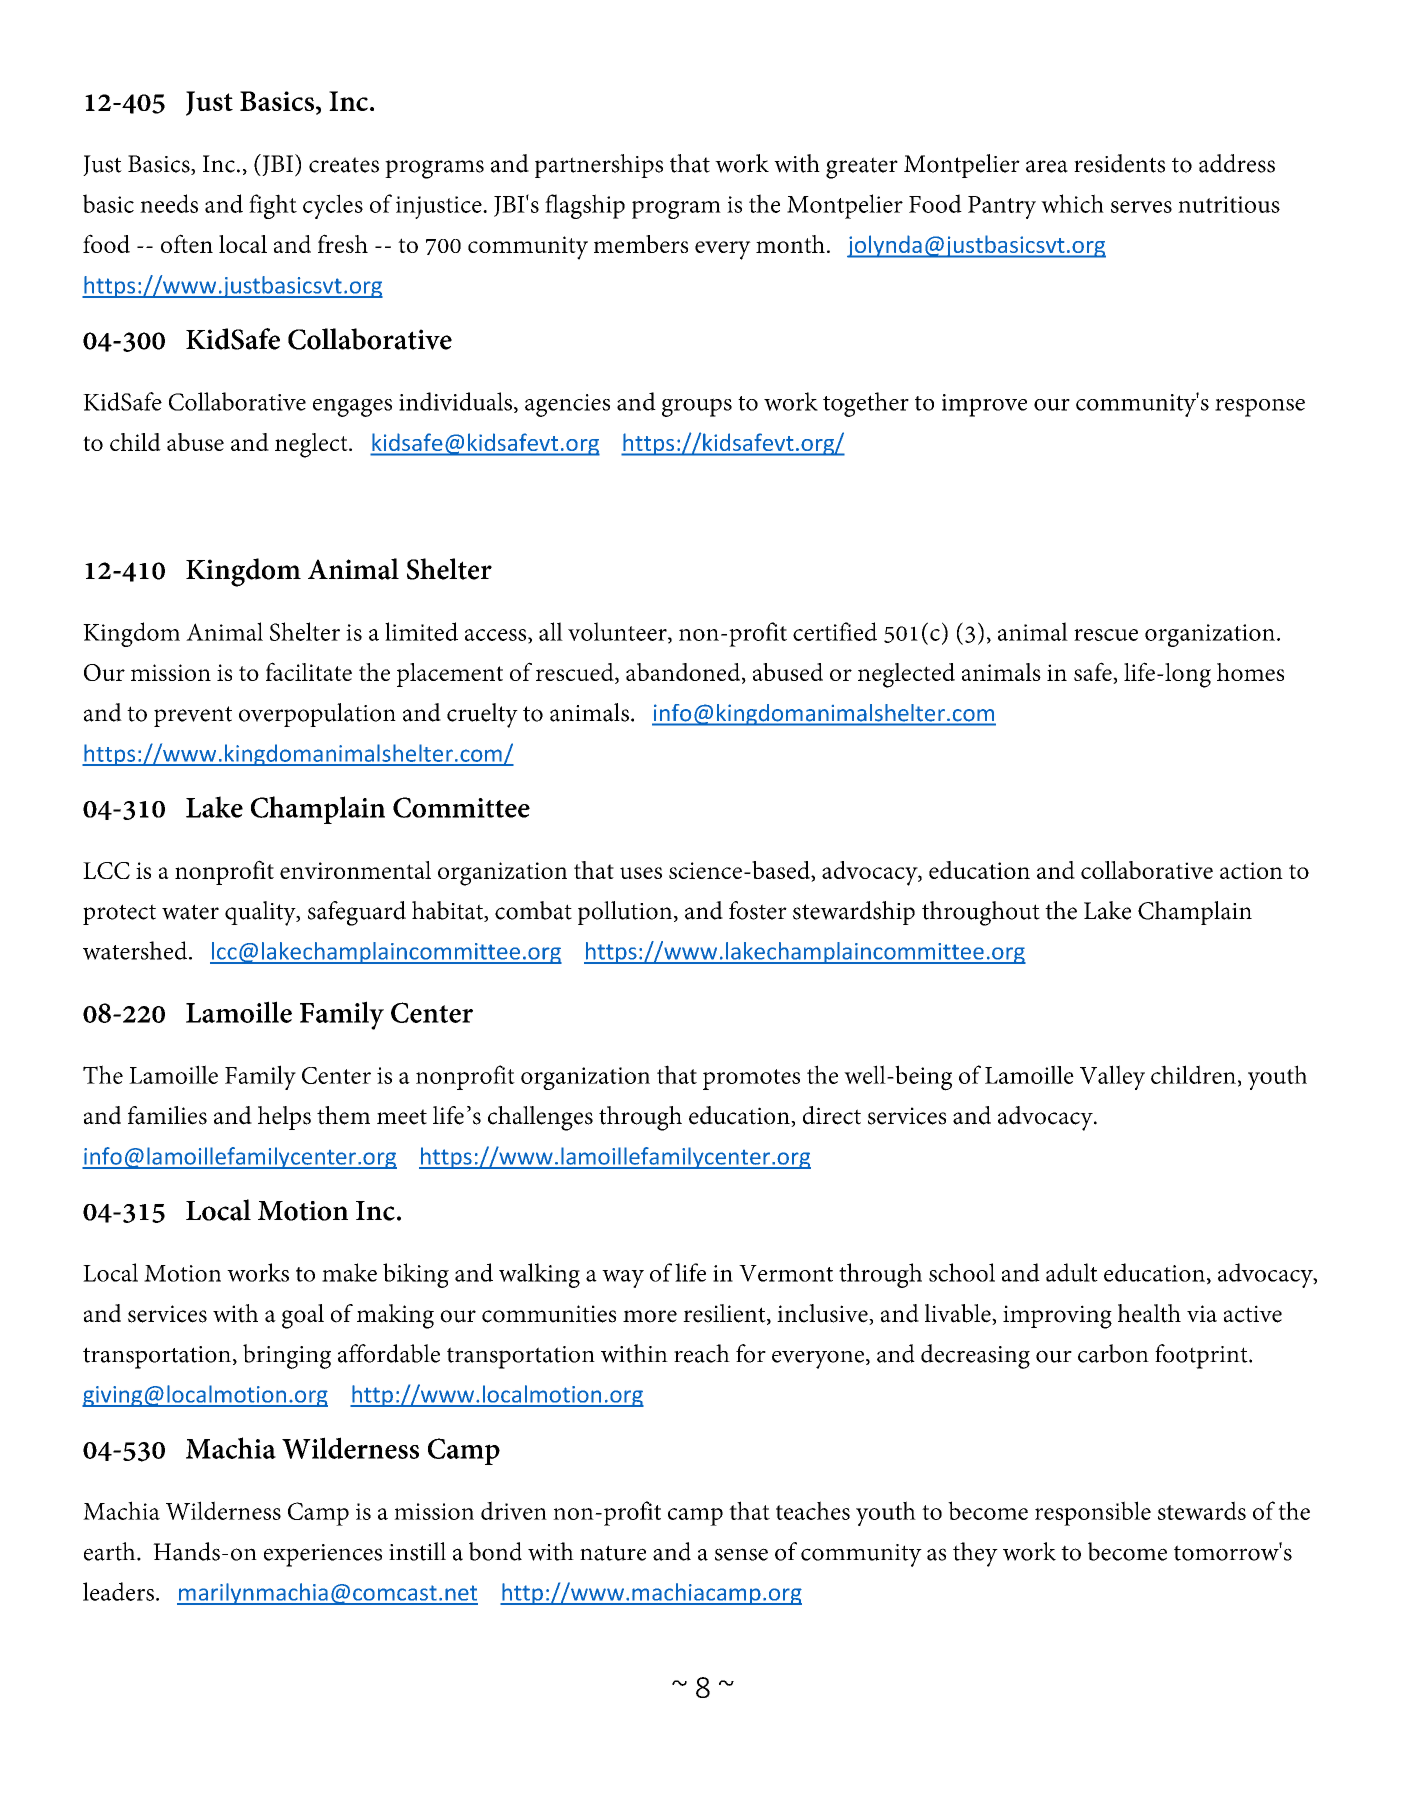 The height and width of the screenshot is (1820, 1406). I want to click on fight, so click(273, 206).
